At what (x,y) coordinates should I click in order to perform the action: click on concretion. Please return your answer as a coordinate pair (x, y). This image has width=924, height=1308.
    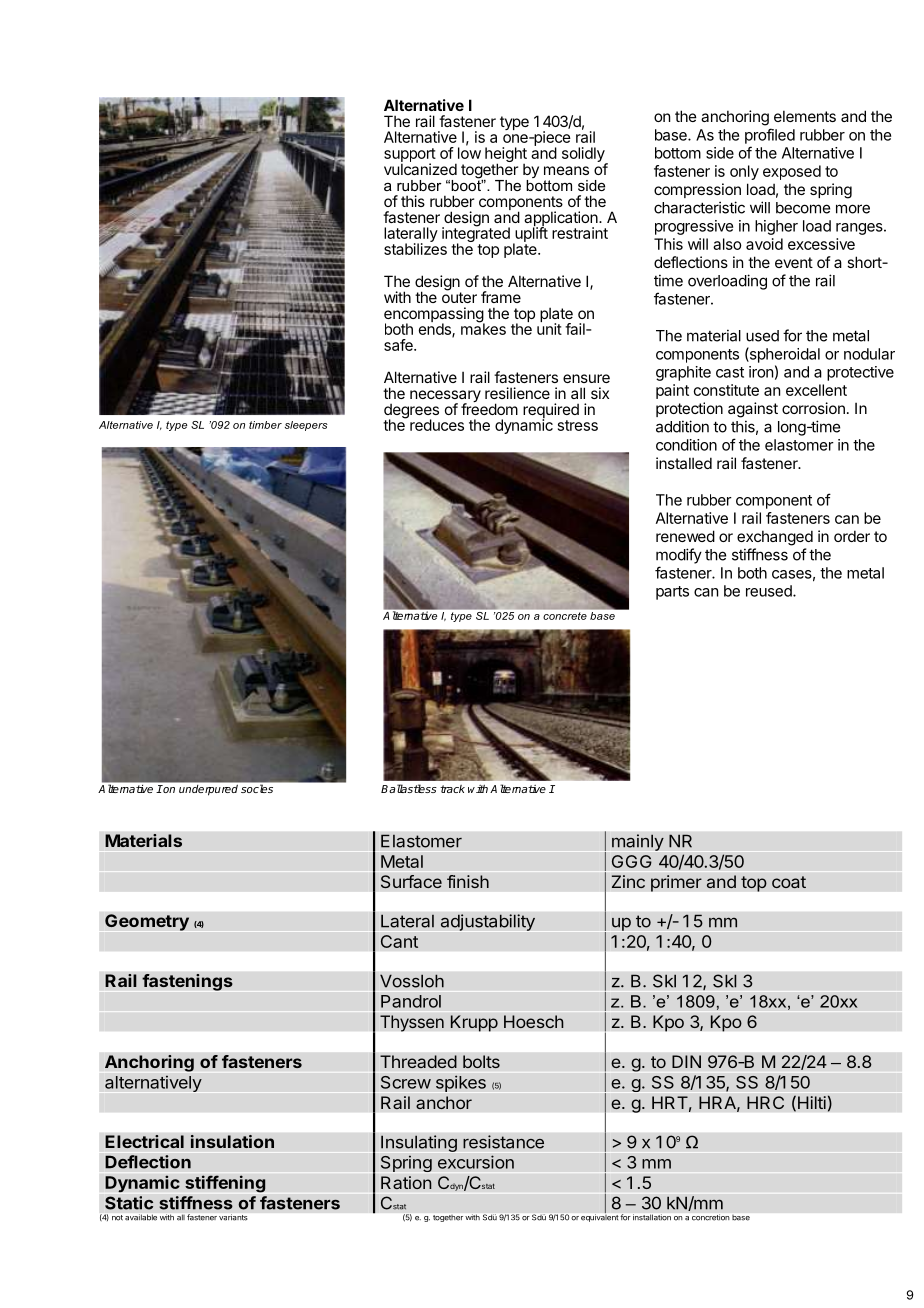
    Looking at the image, I should click on (710, 1217).
